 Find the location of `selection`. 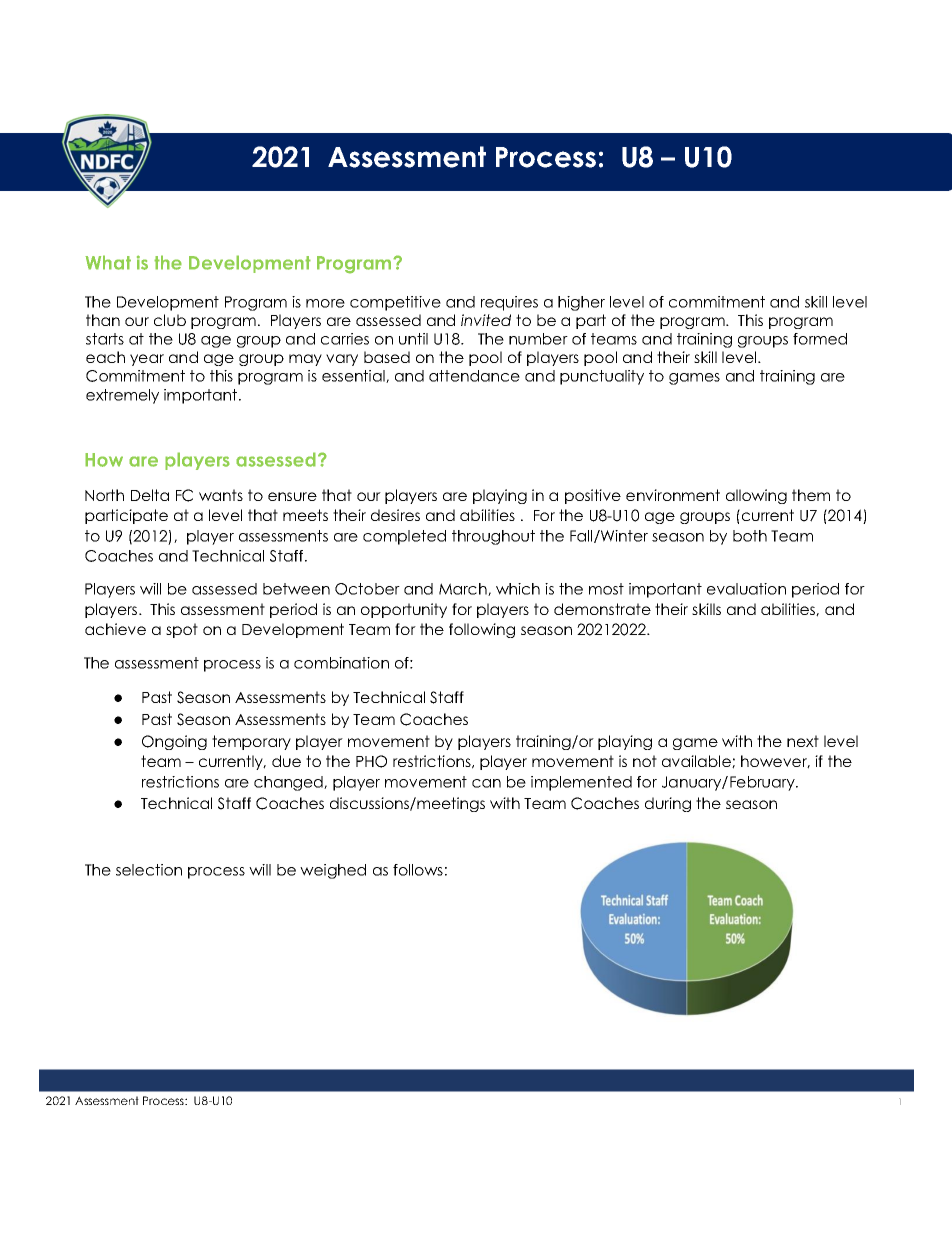

selection is located at coordinates (149, 870).
